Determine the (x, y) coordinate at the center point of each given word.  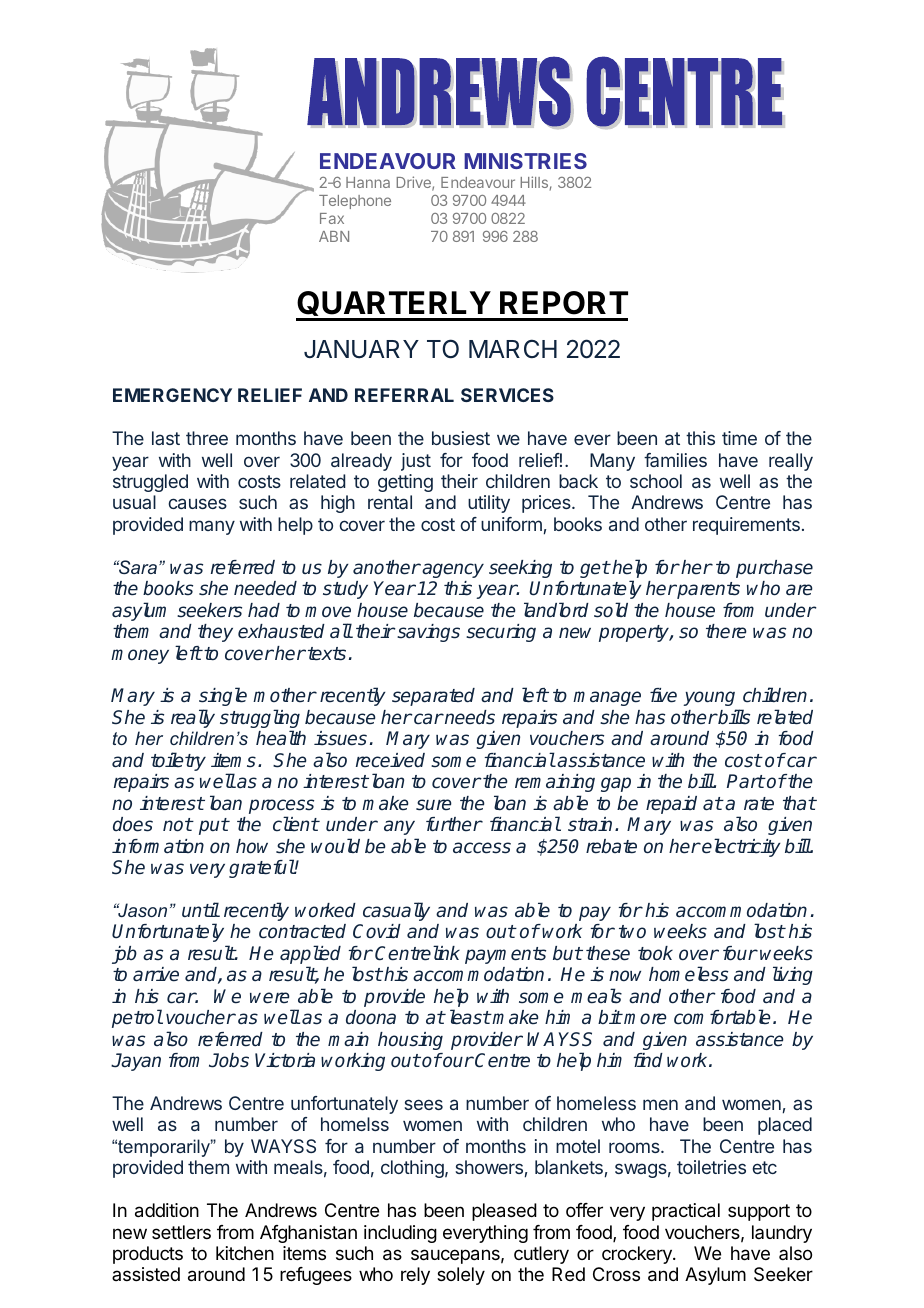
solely (461, 1276)
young (710, 700)
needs (469, 717)
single (223, 698)
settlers (181, 1232)
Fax (332, 218)
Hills (534, 182)
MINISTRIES (525, 161)
